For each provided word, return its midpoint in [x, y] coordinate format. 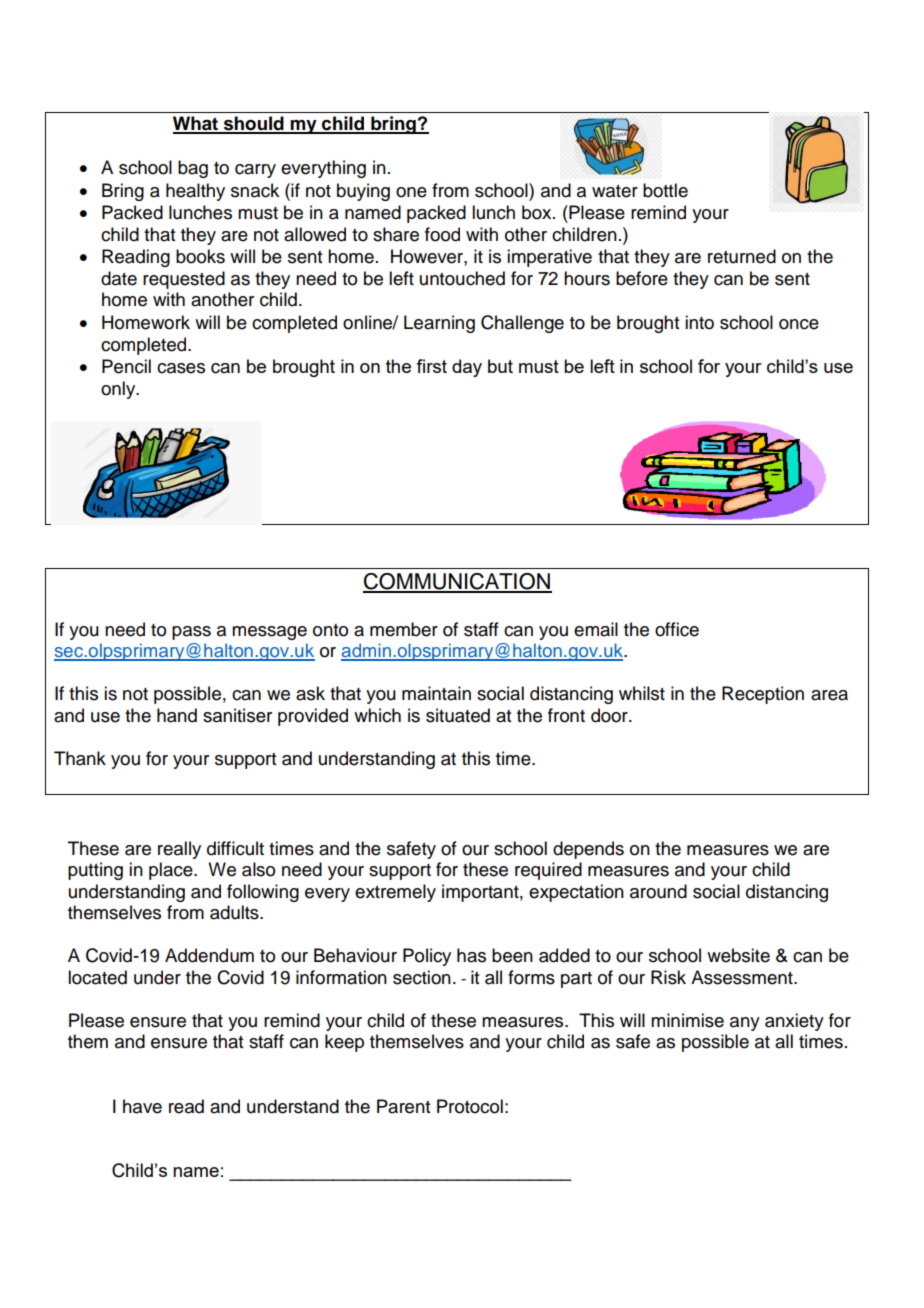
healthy [195, 192]
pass [191, 633]
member [404, 629]
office [677, 629]
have [142, 1106]
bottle [665, 190]
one [411, 192]
